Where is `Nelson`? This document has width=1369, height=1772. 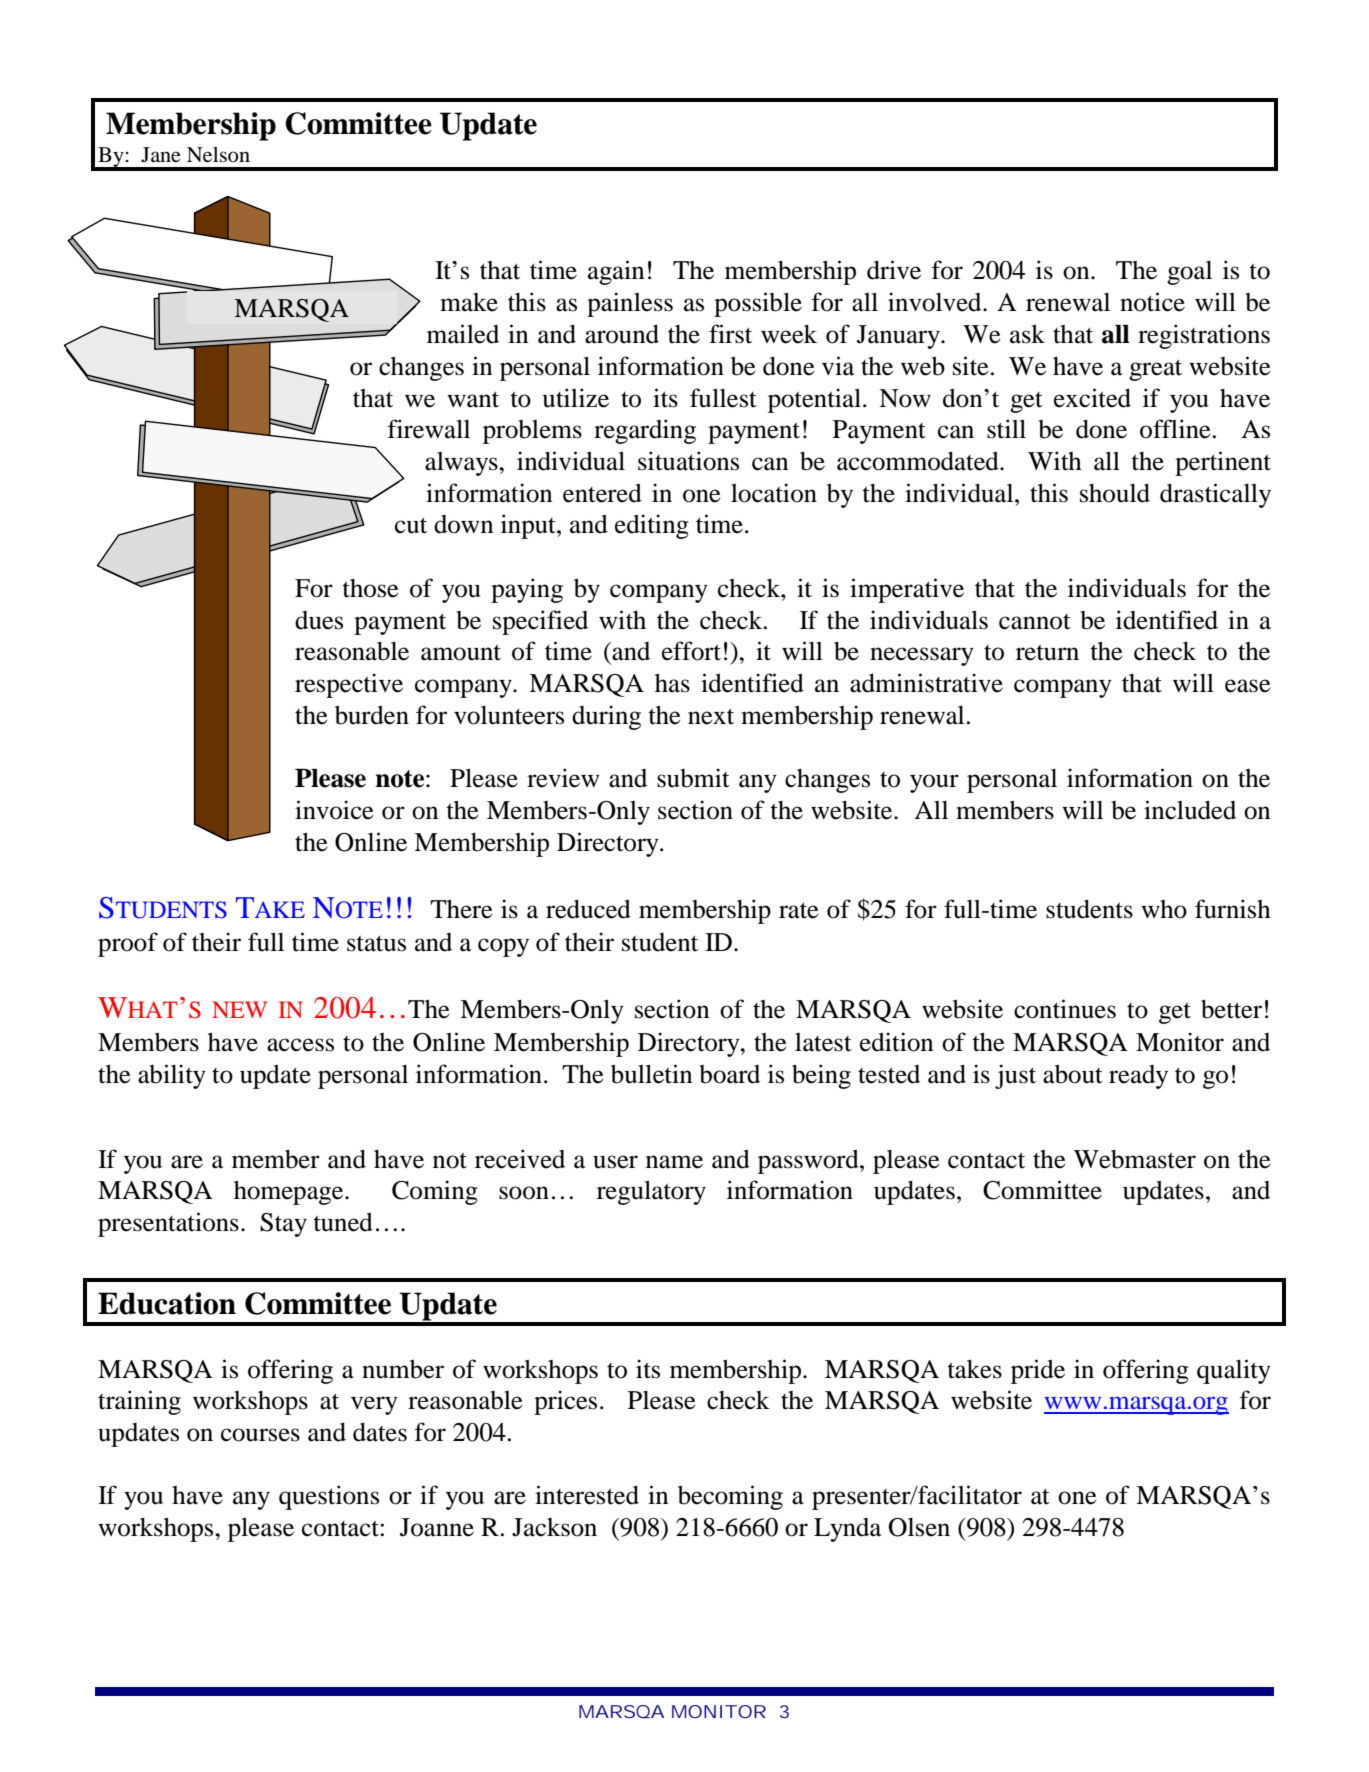 Nelson is located at coordinates (218, 155).
